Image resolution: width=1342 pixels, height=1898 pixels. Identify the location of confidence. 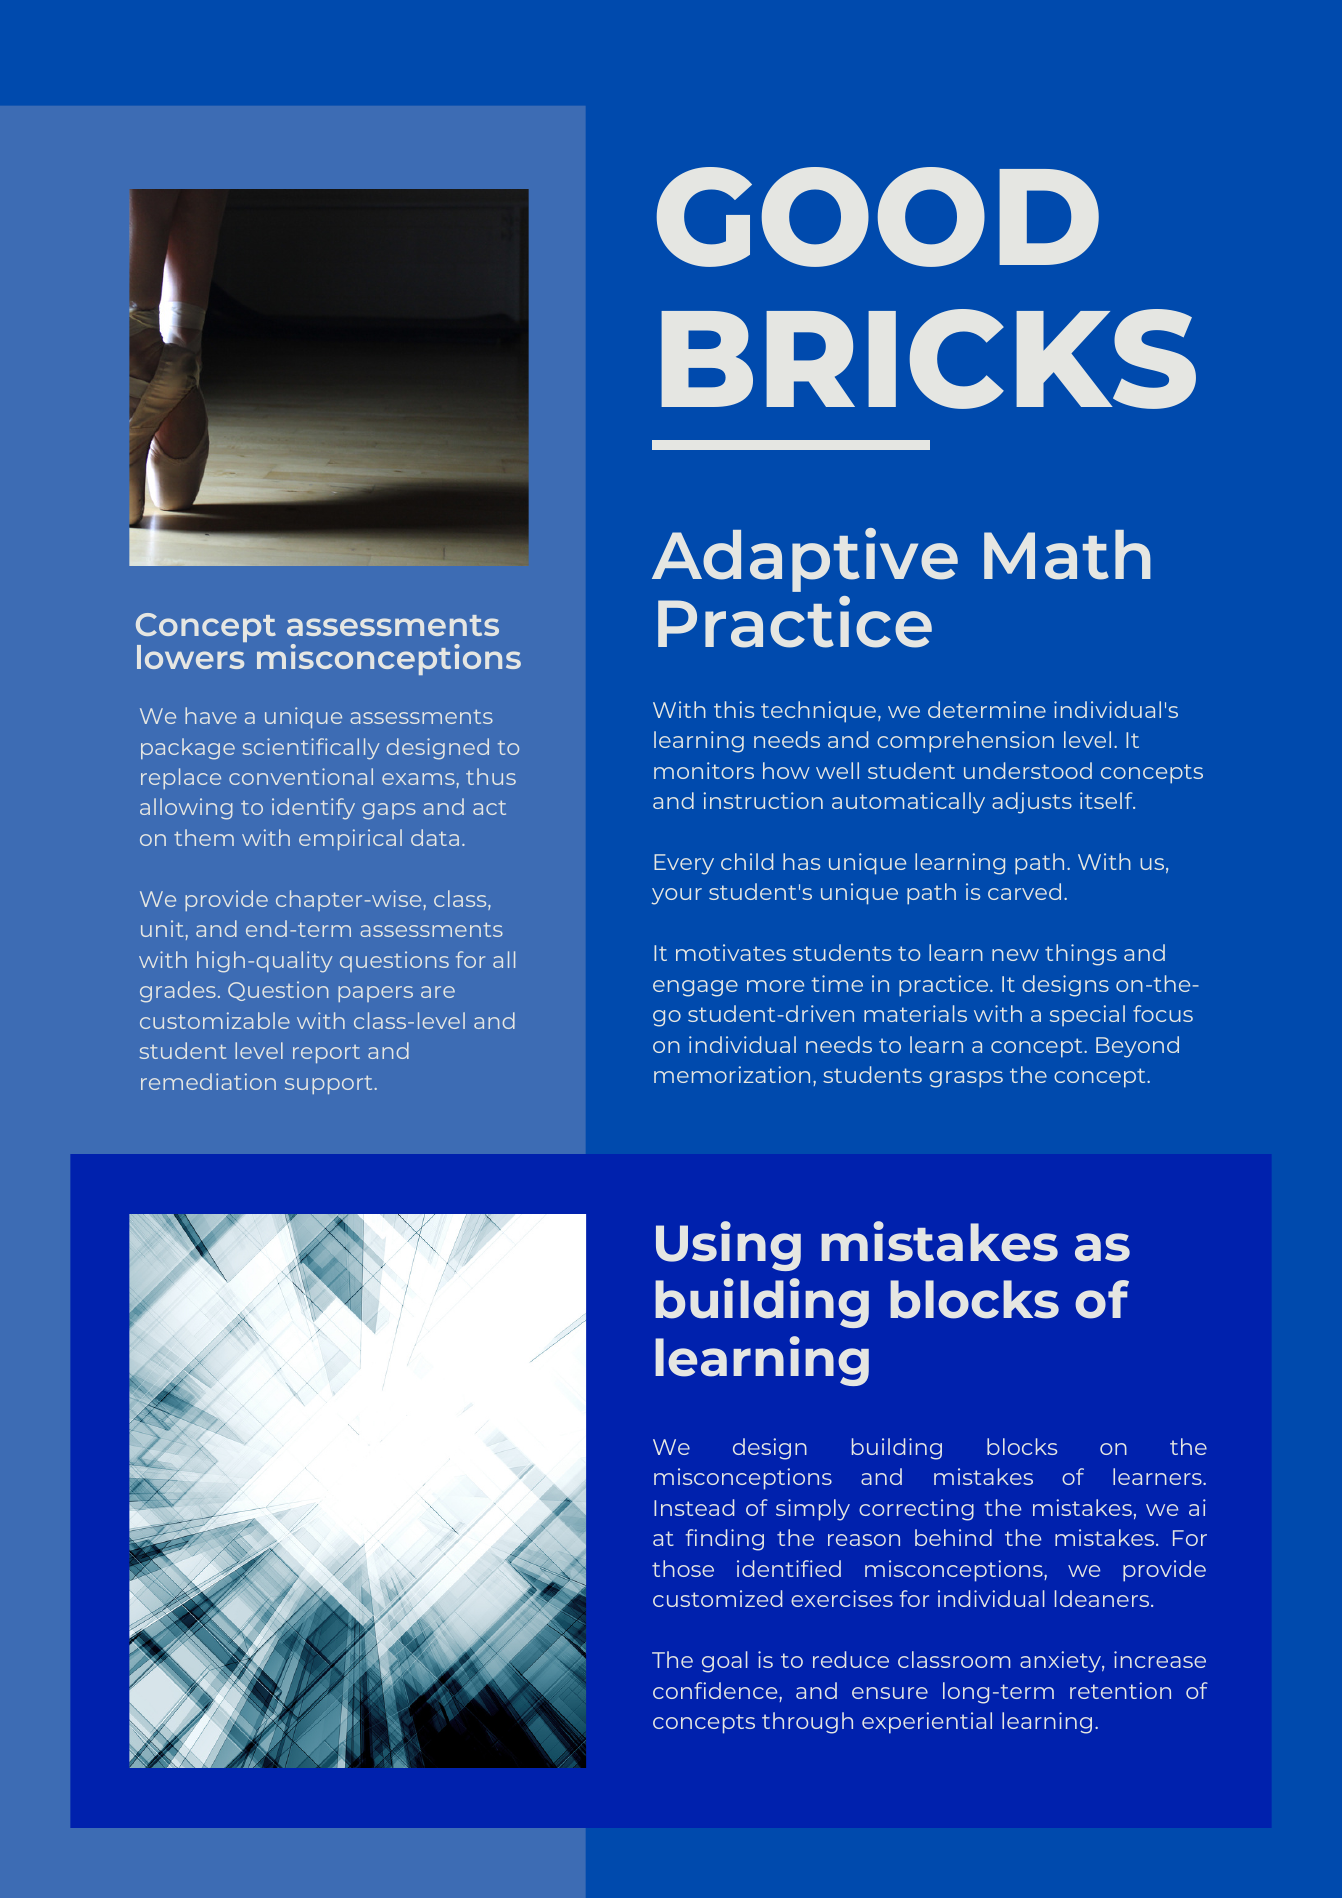
(716, 1692).
